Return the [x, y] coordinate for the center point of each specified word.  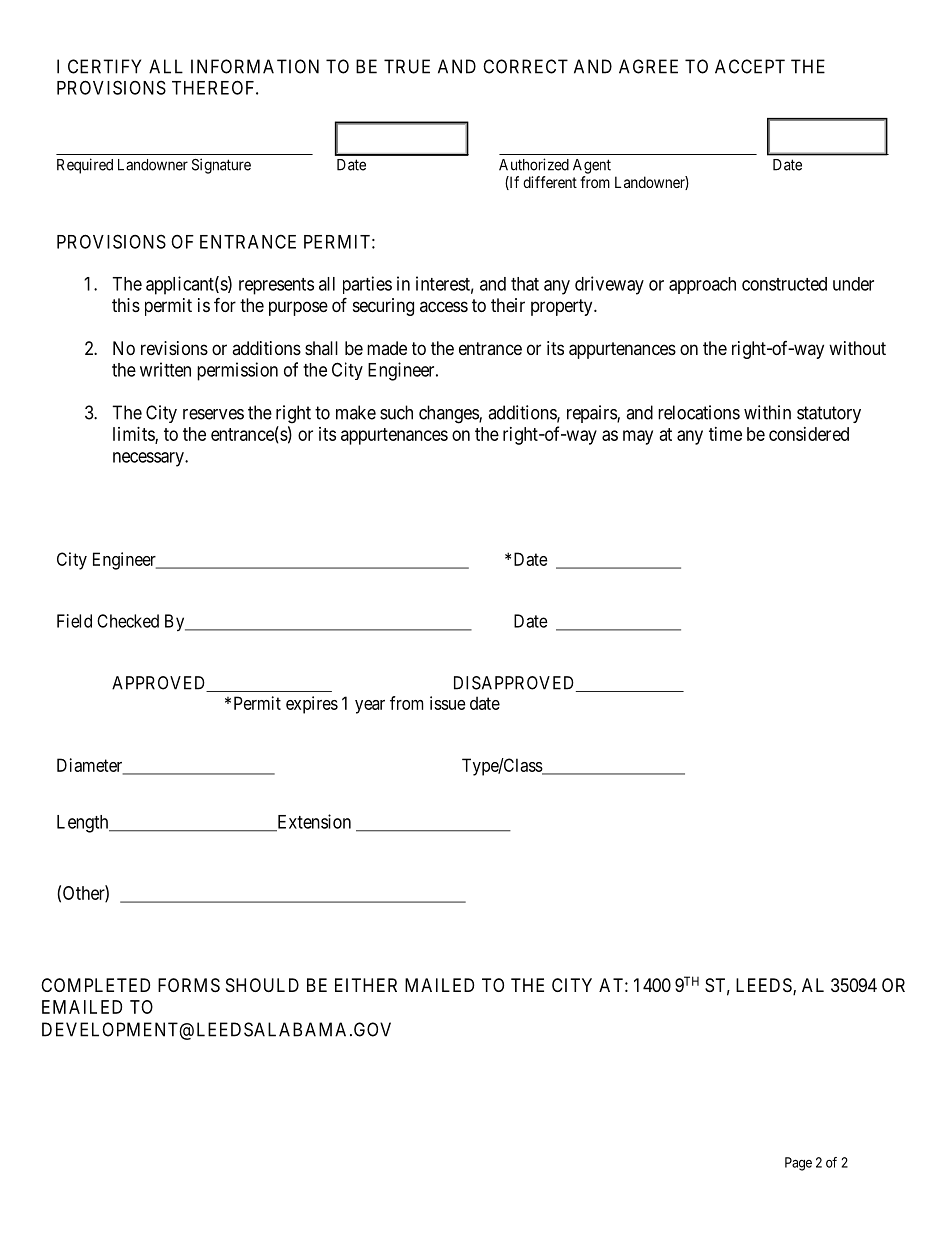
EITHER [366, 985]
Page [798, 1164]
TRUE [407, 66]
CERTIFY [104, 66]
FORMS [189, 985]
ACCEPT [750, 66]
